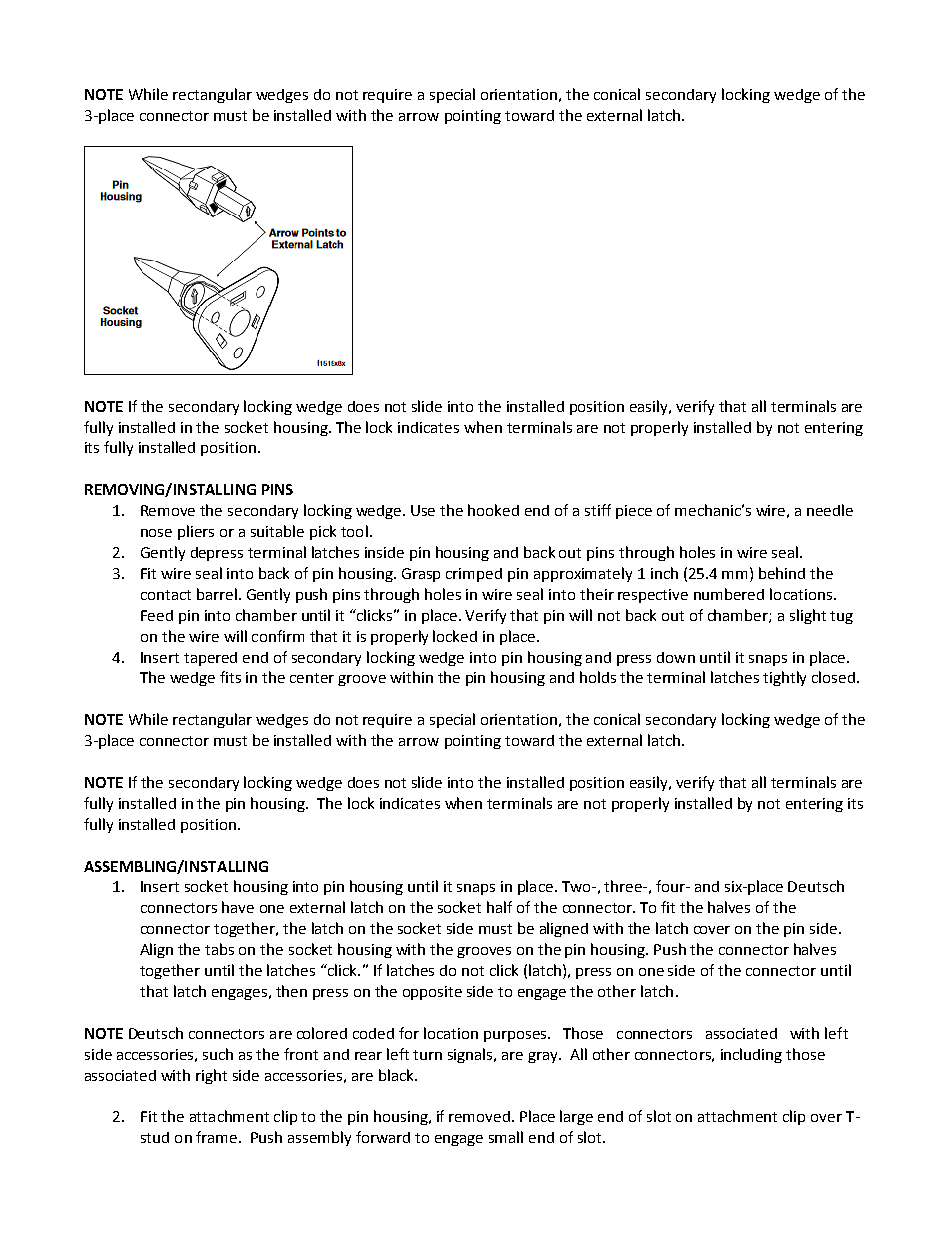  Describe the element at coordinates (230, 677) in the document. I see `fits` at that location.
